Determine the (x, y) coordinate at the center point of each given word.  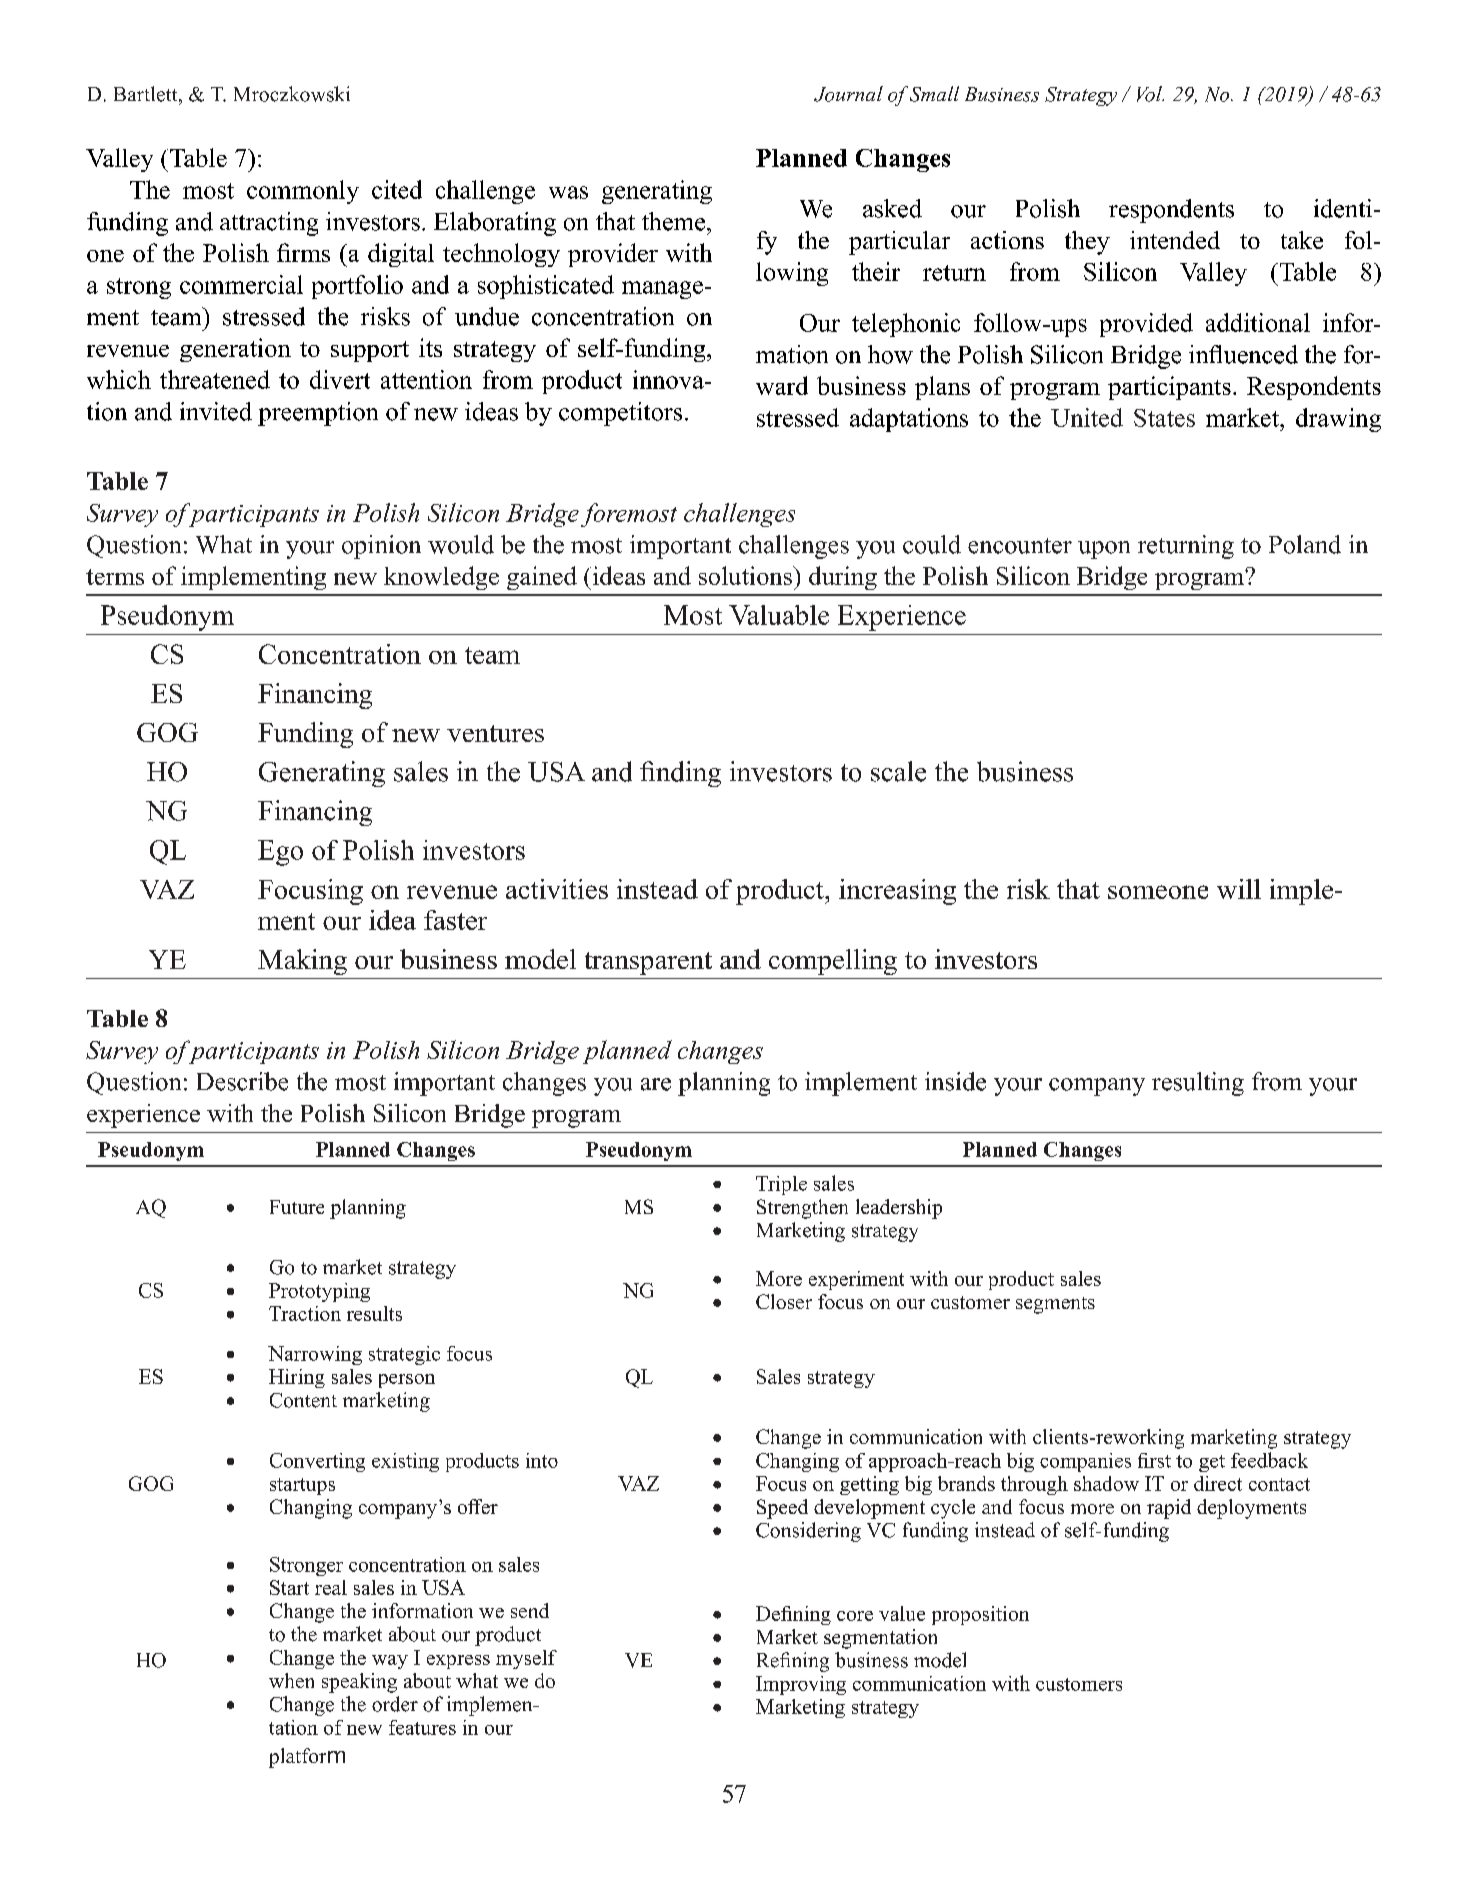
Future (297, 1207)
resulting (1198, 1084)
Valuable (779, 615)
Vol (1150, 94)
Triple (781, 1185)
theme (675, 221)
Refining (793, 1662)
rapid (1169, 1509)
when (291, 1680)
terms (115, 577)
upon (1104, 550)
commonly (303, 192)
